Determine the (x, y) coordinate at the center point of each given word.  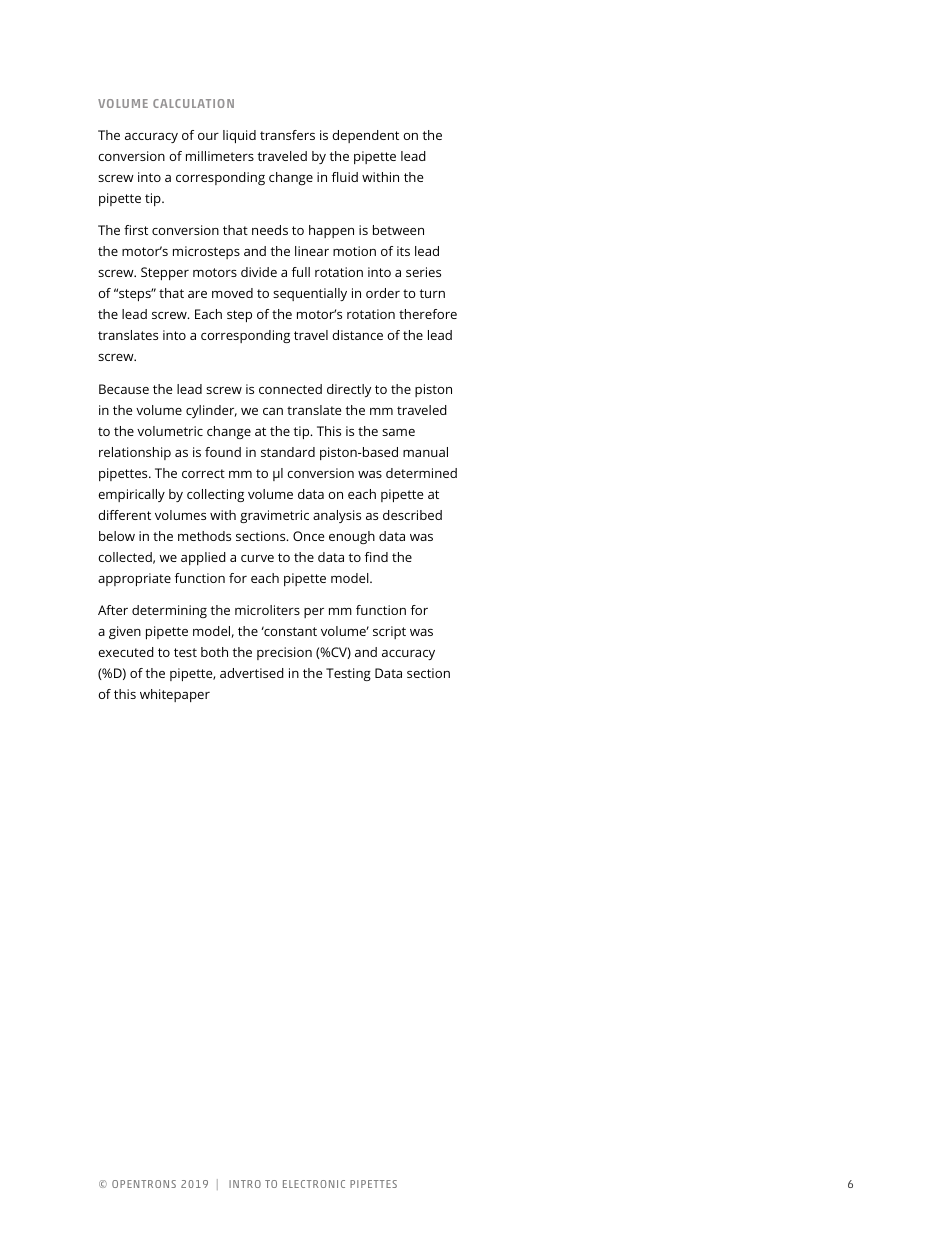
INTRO (245, 1184)
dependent (365, 136)
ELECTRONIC (314, 1184)
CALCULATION (193, 103)
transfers (287, 135)
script (389, 632)
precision (284, 653)
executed (126, 652)
